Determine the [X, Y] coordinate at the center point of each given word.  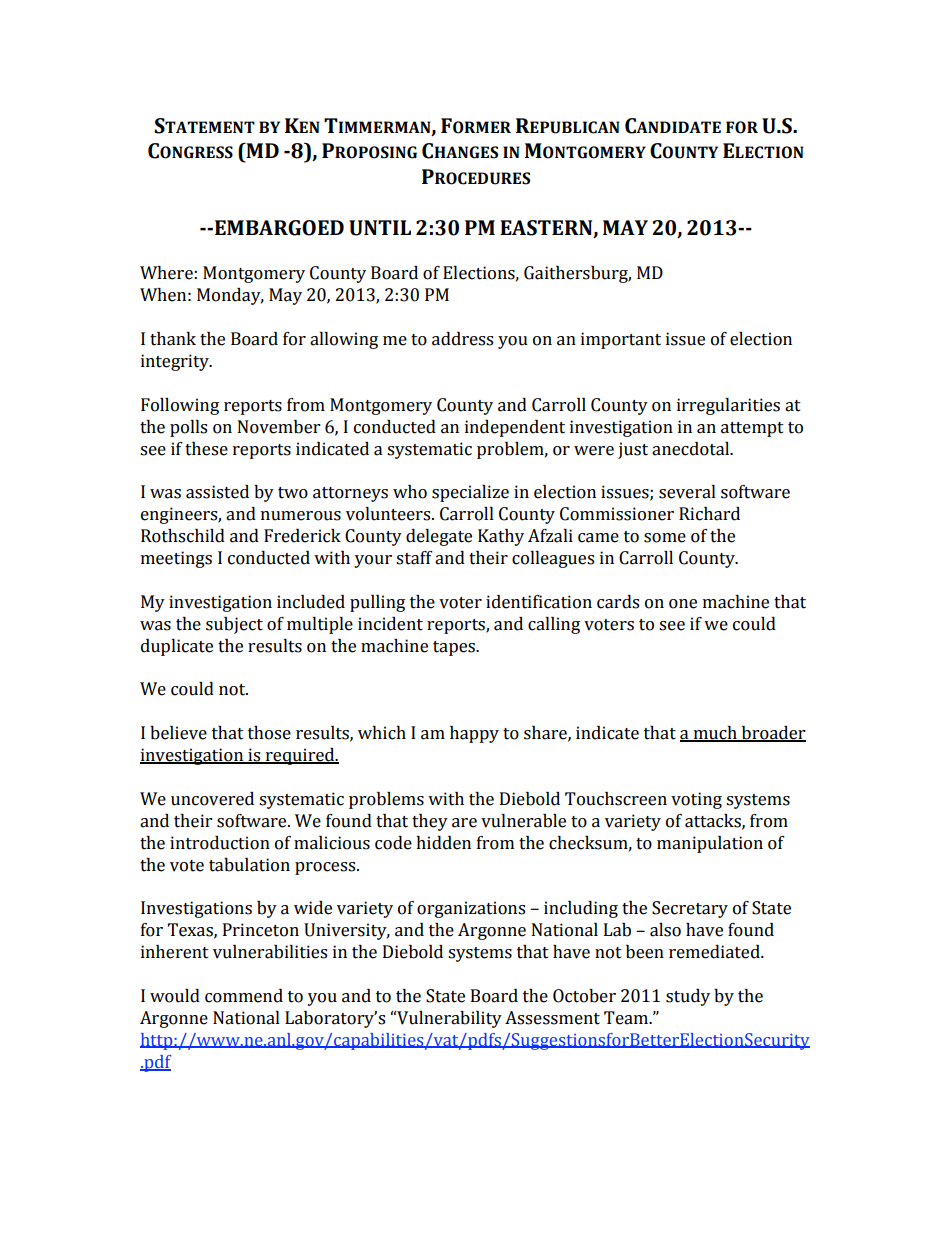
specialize [470, 493]
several [687, 492]
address [462, 339]
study [688, 997]
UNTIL [380, 228]
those [269, 733]
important [621, 340]
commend [244, 996]
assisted [217, 492]
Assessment [552, 1018]
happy [474, 734]
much [715, 734]
